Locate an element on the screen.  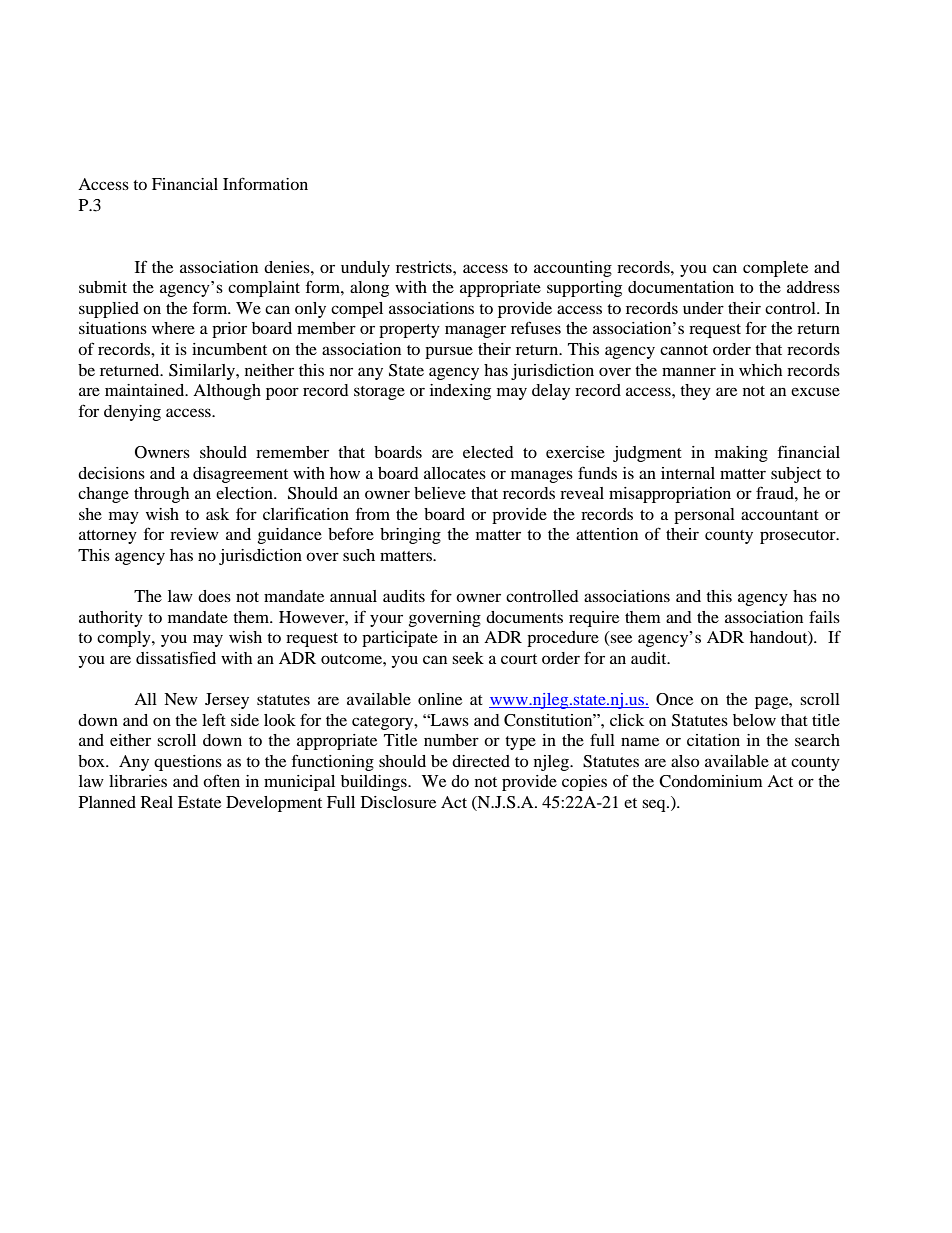
they is located at coordinates (695, 392).
